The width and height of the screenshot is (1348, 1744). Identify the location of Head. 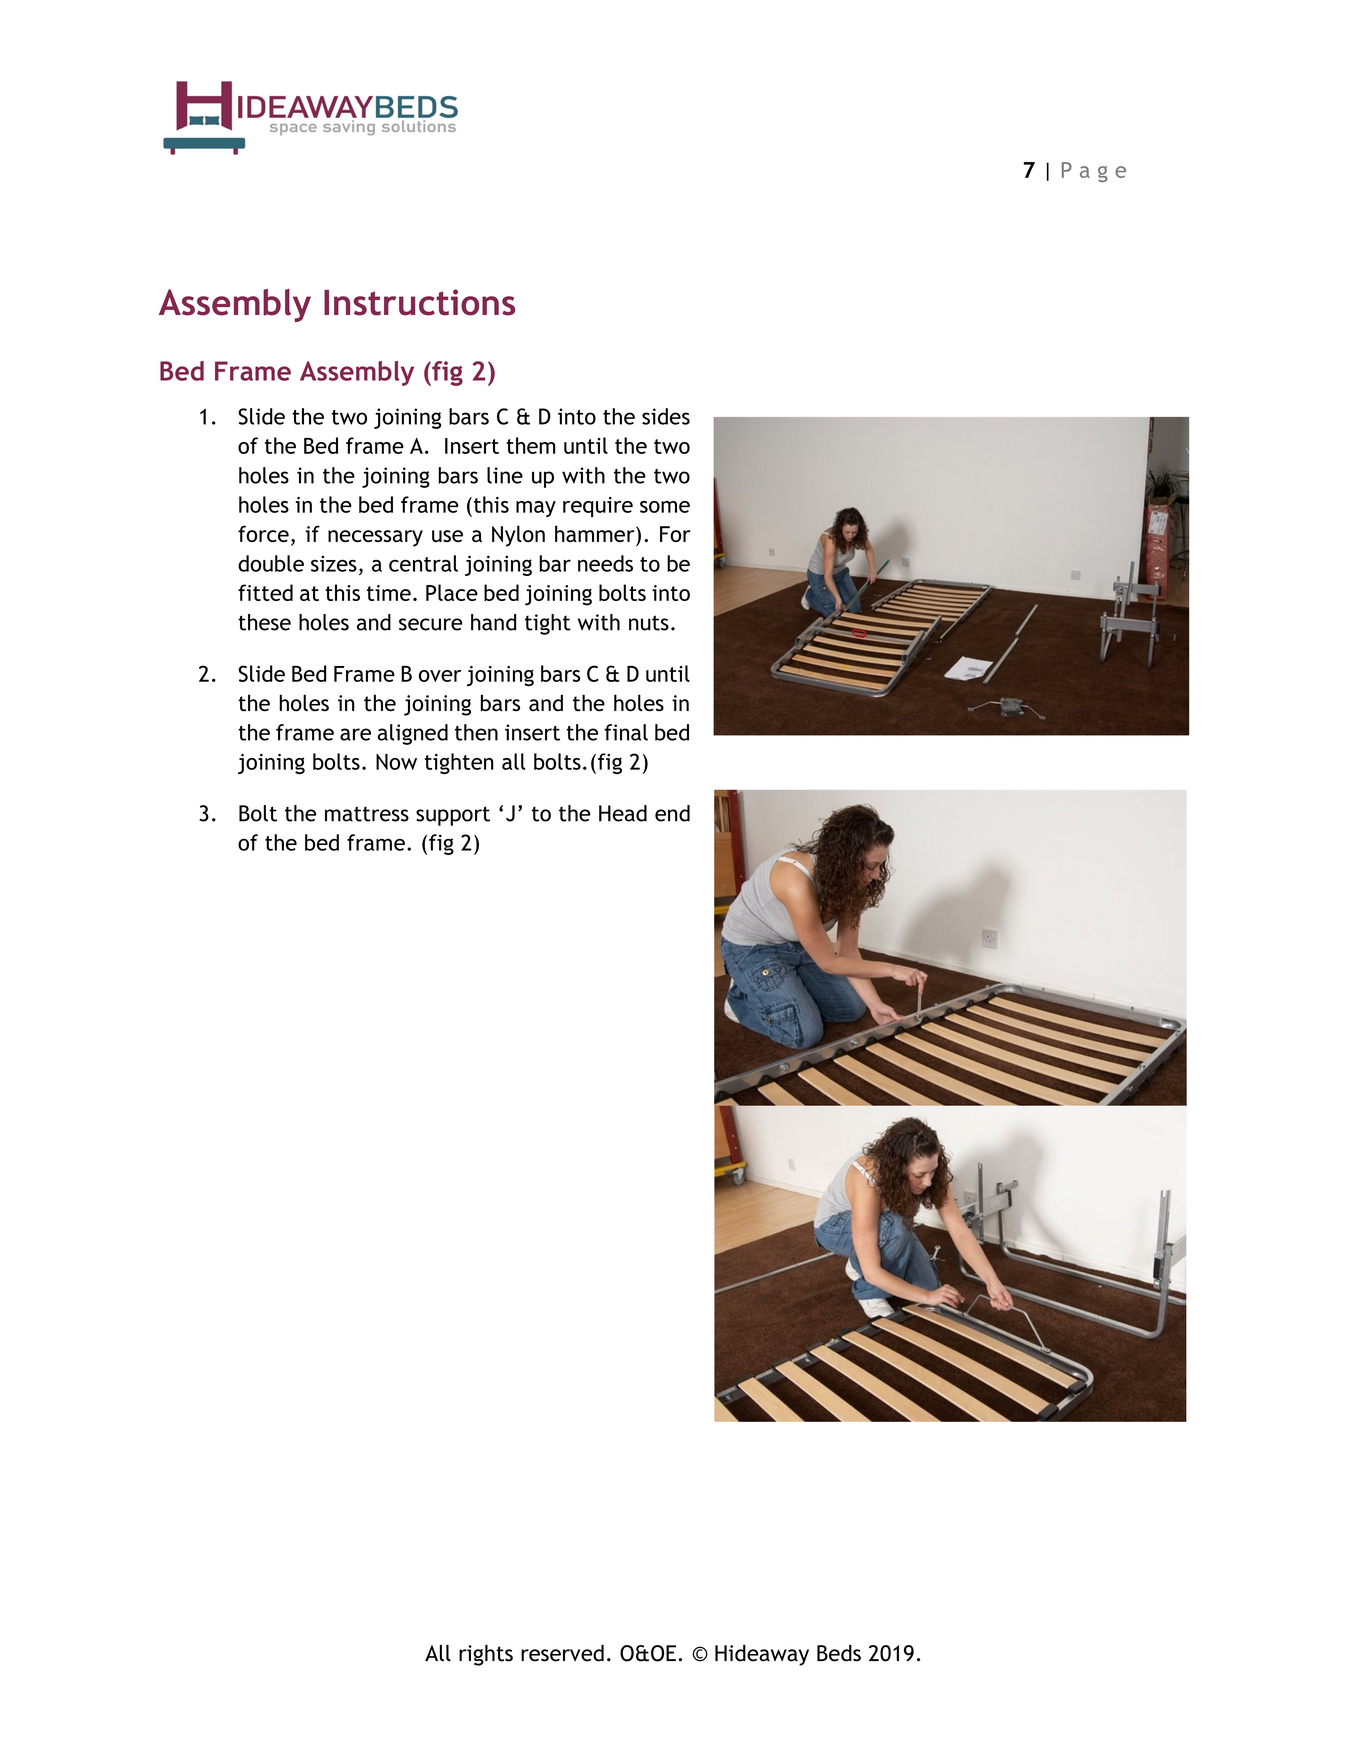
(623, 813).
